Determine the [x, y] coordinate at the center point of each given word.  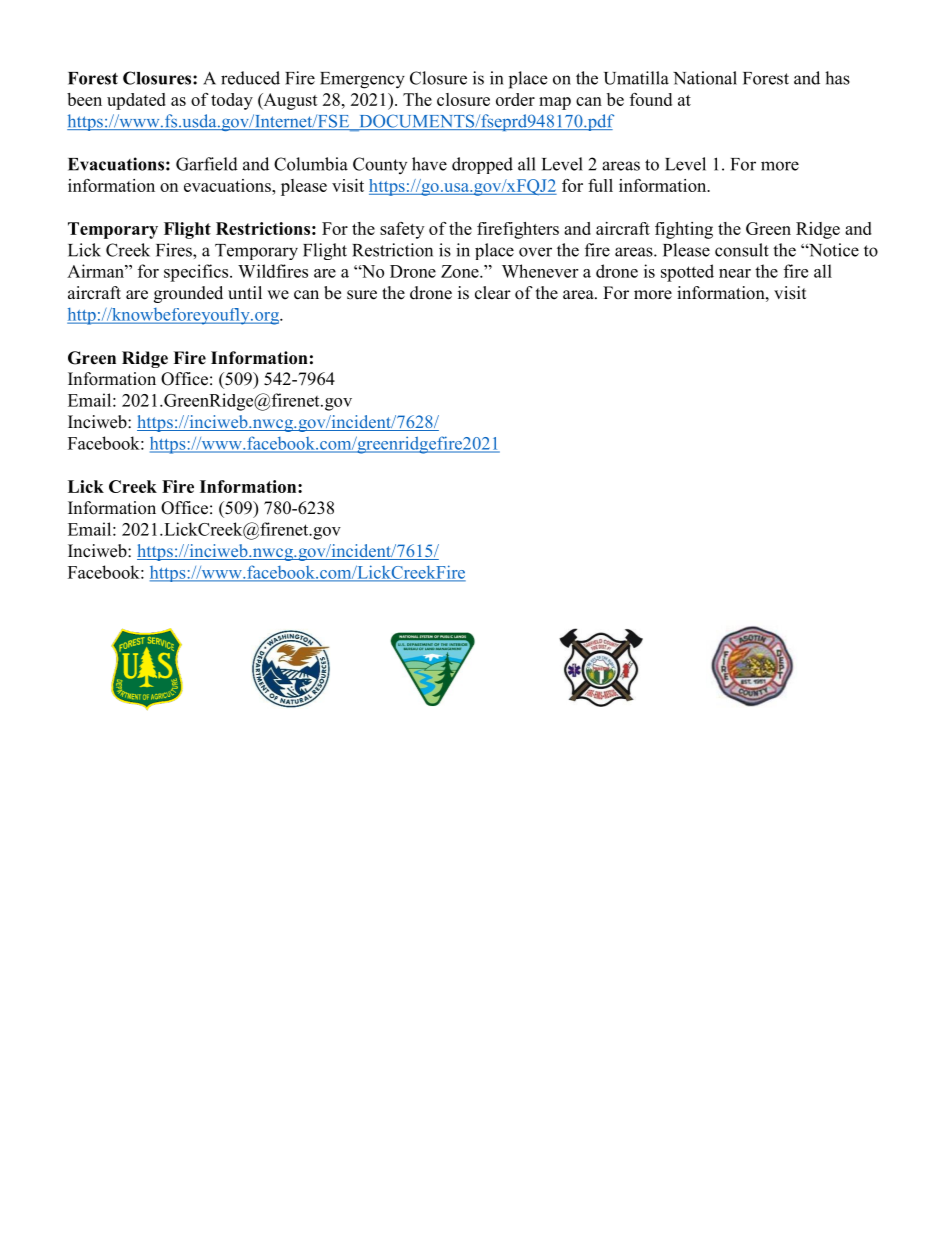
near [735, 273]
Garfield [207, 164]
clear [493, 293]
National [705, 78]
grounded [188, 294]
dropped [482, 165]
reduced [250, 78]
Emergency [362, 80]
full [600, 185]
